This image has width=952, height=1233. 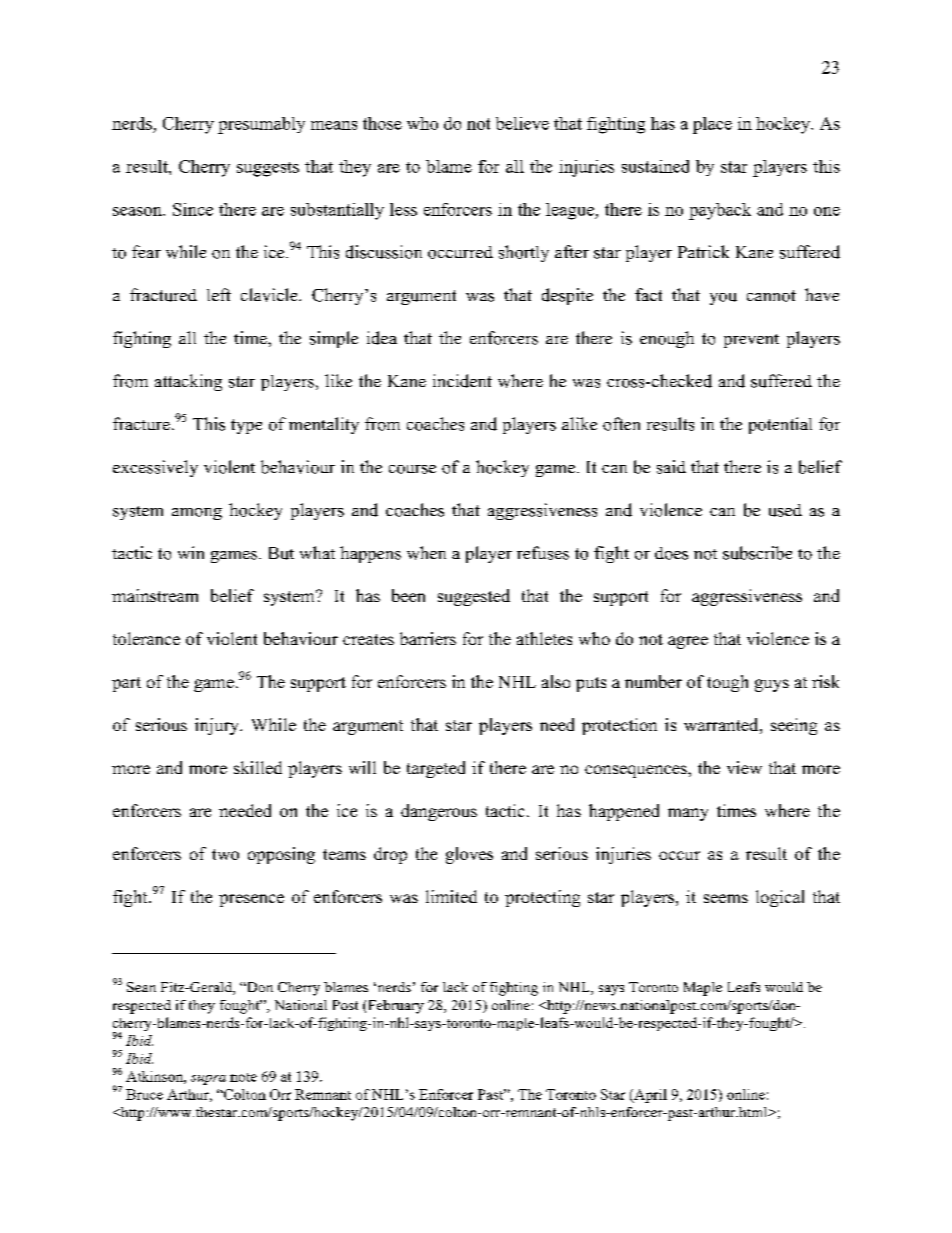 What do you see at coordinates (268, 169) in the image?
I see `suggests` at bounding box center [268, 169].
